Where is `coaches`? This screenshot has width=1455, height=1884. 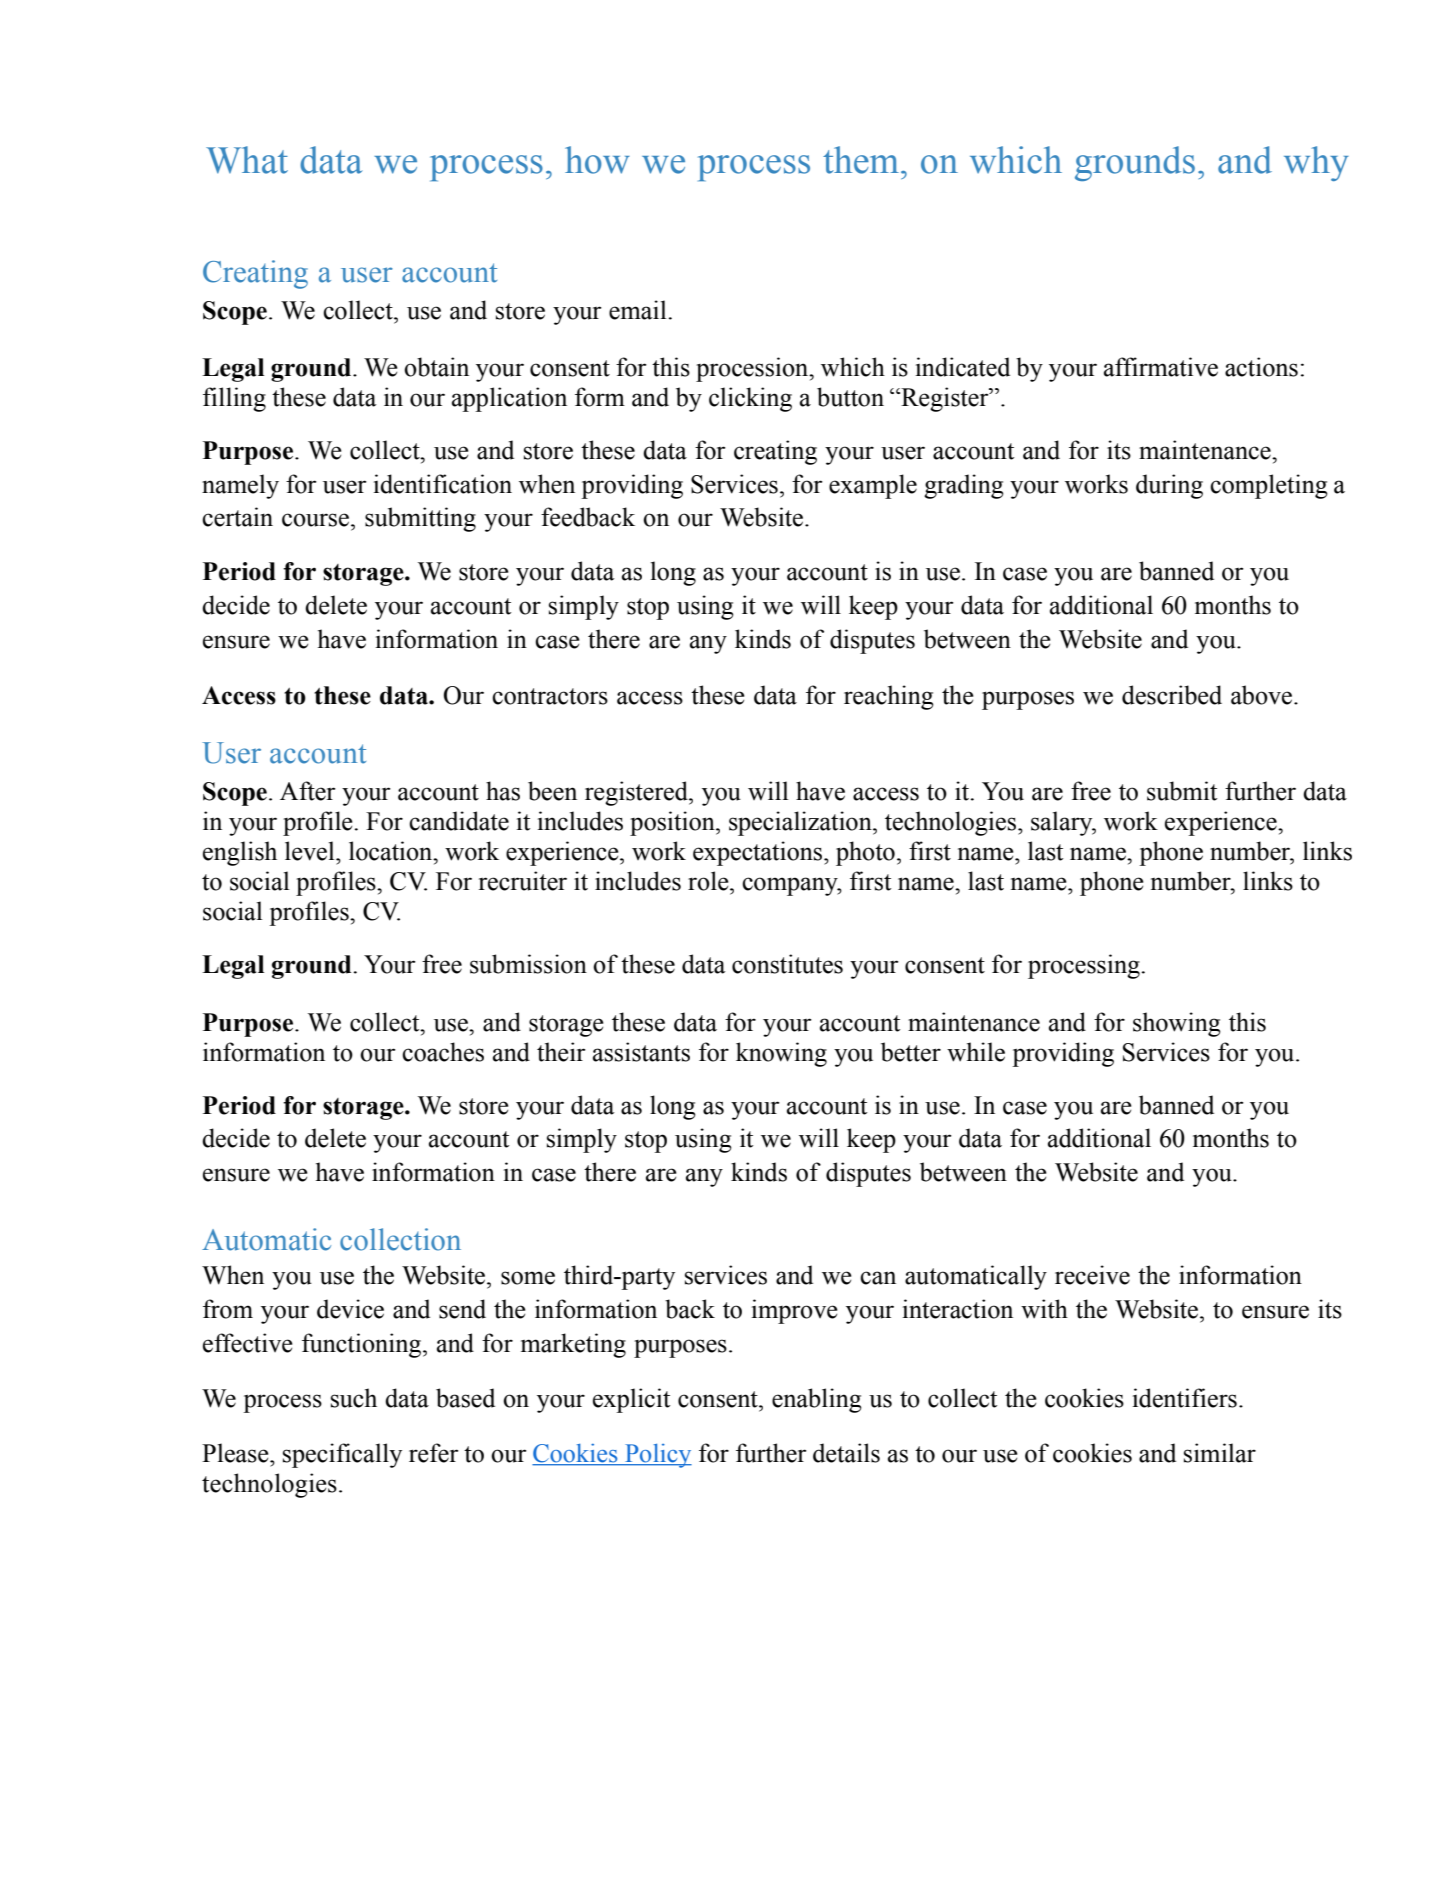 coaches is located at coordinates (443, 1052).
